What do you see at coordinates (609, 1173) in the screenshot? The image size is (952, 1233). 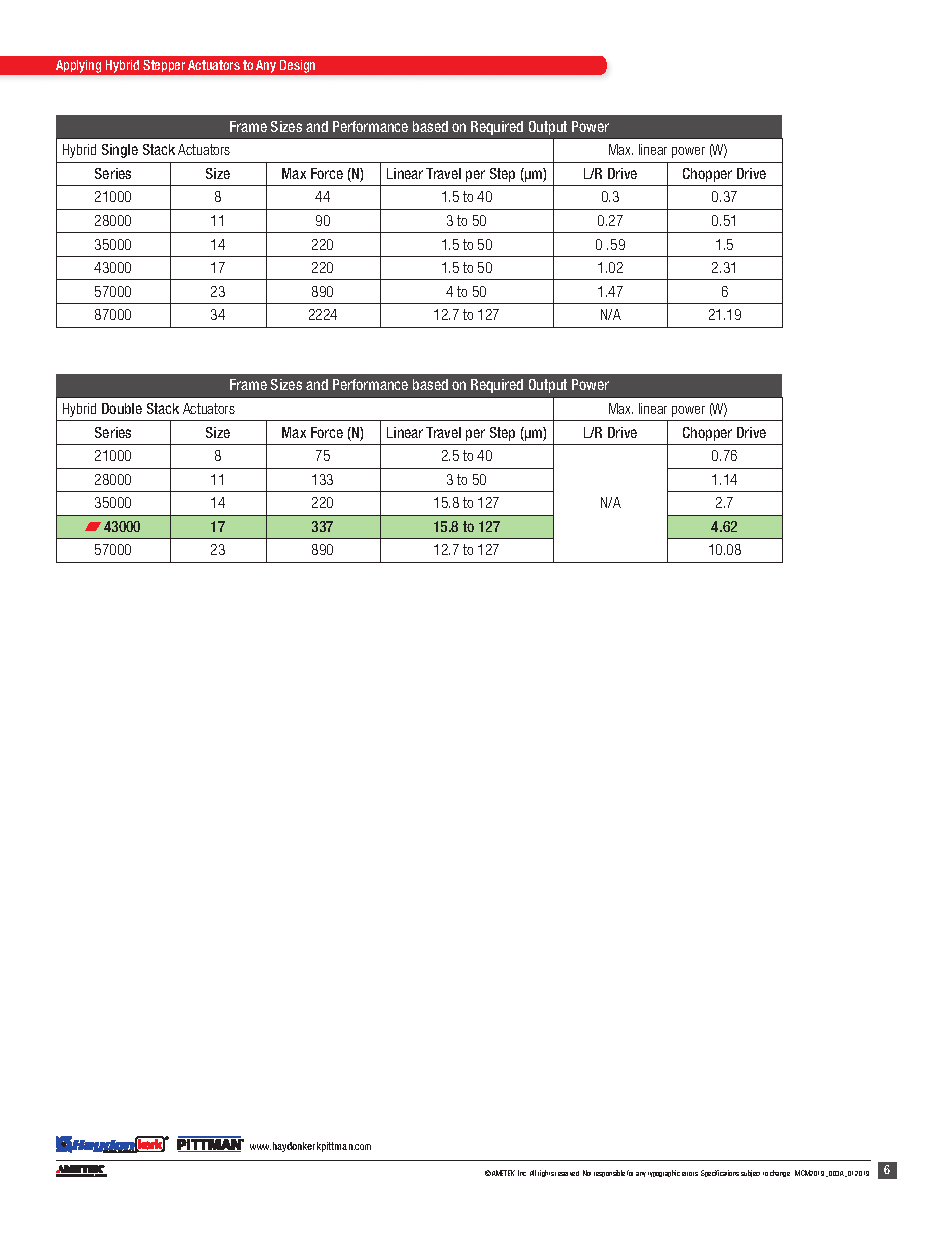 I see `responsible` at bounding box center [609, 1173].
